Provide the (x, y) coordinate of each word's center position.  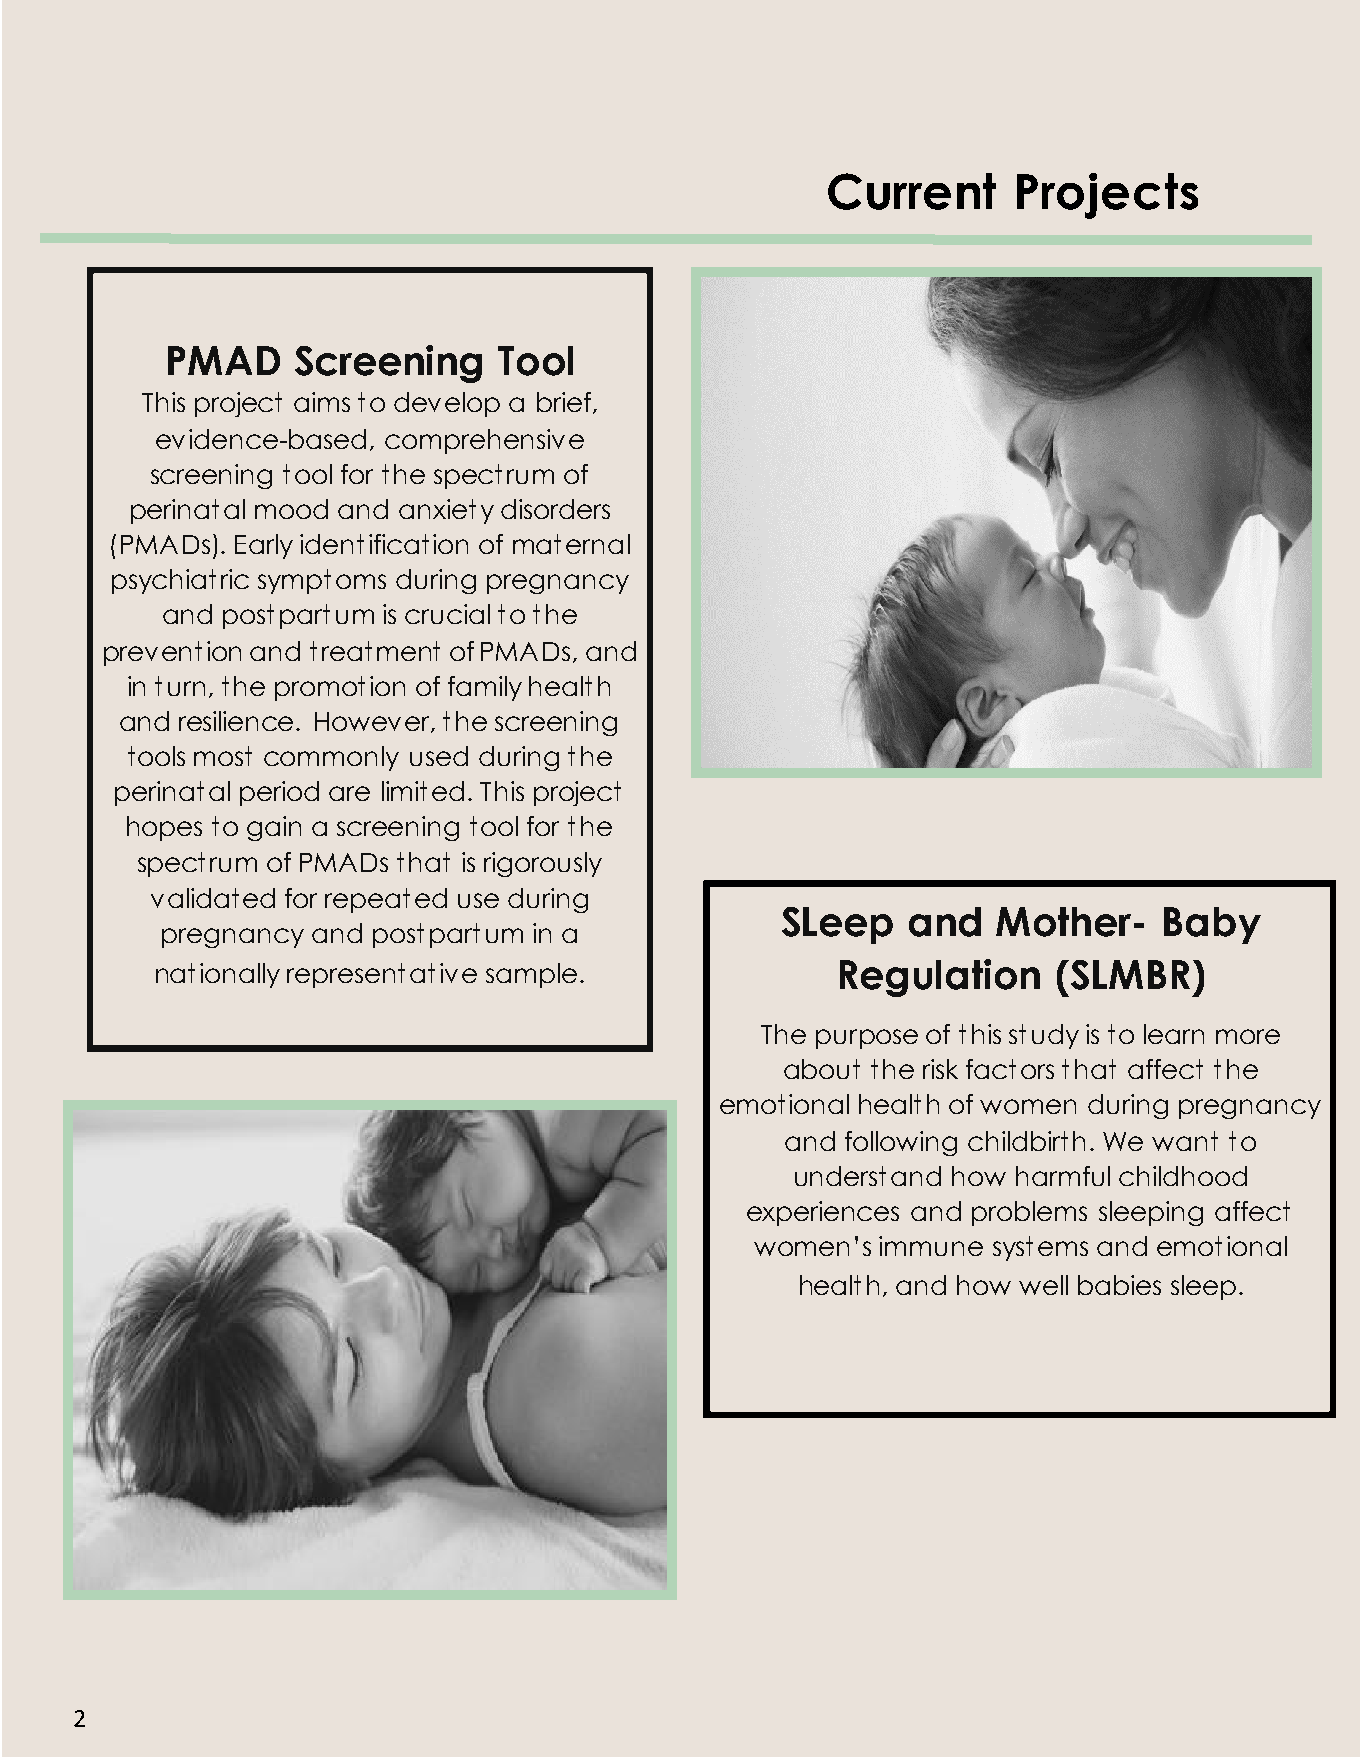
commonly (331, 758)
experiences (823, 1213)
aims (322, 402)
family (485, 688)
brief (565, 403)
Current (912, 191)
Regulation (940, 978)
